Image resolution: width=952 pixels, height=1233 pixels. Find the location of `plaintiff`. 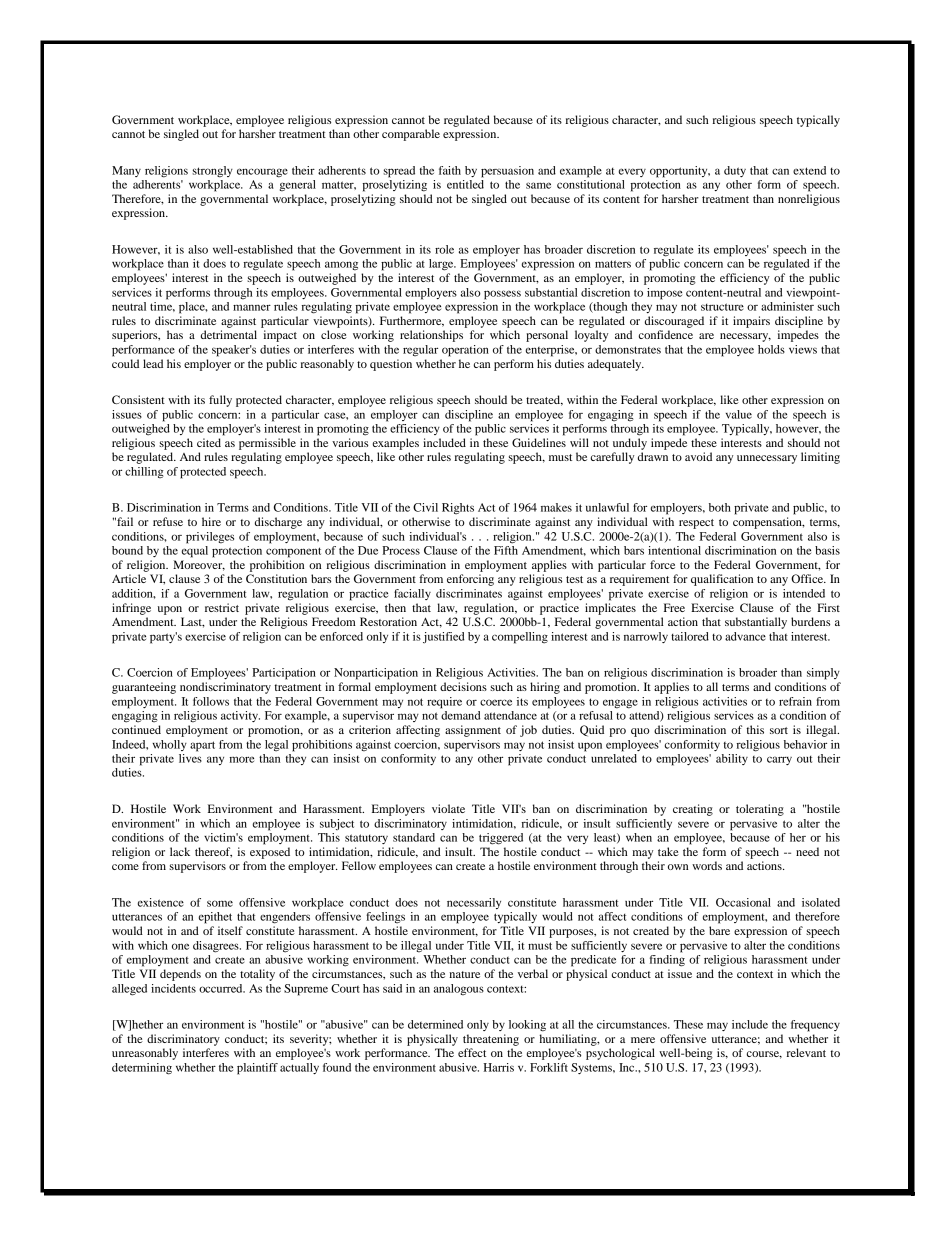

plaintiff is located at coordinates (257, 1069).
